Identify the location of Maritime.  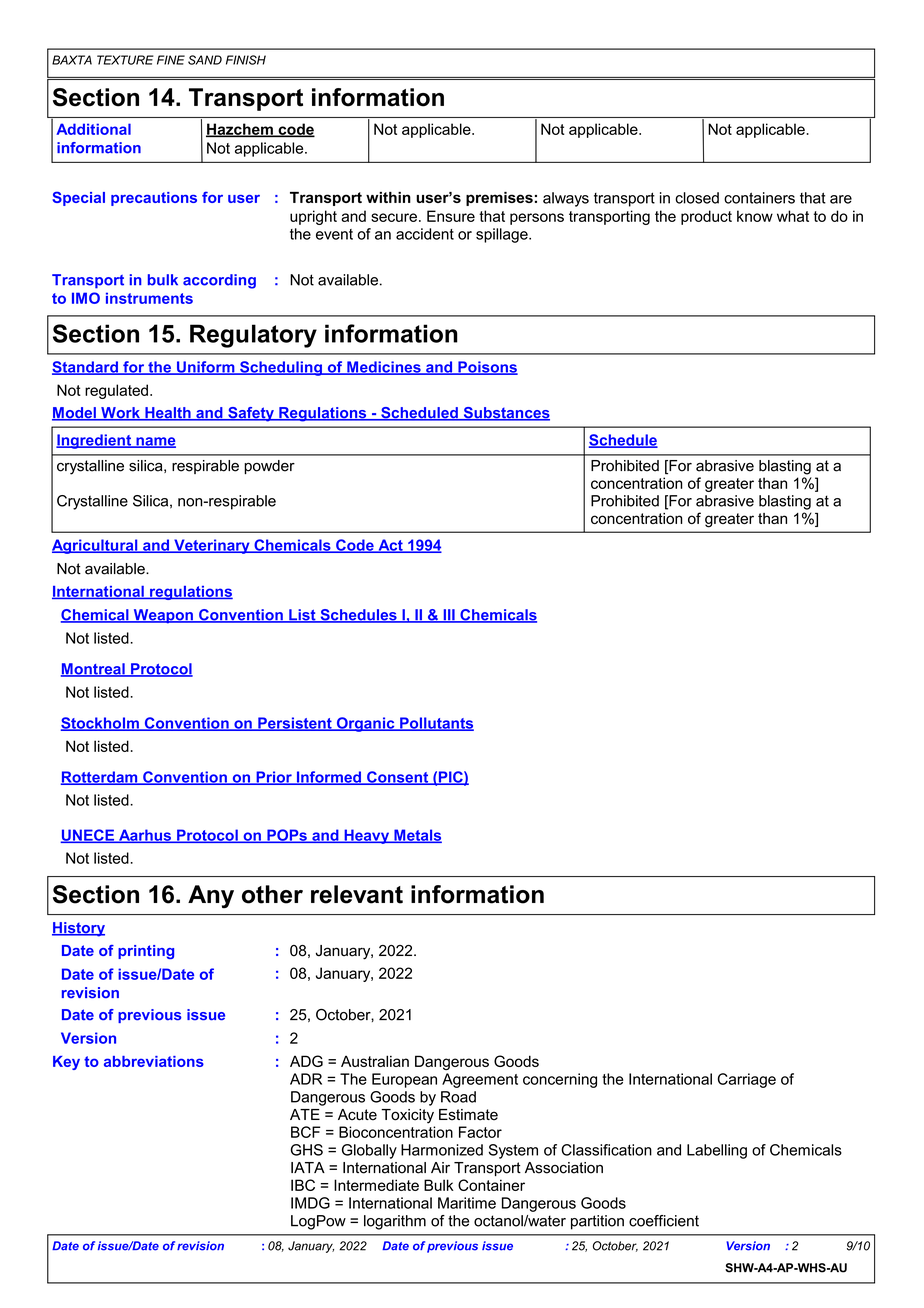
(467, 1203).
